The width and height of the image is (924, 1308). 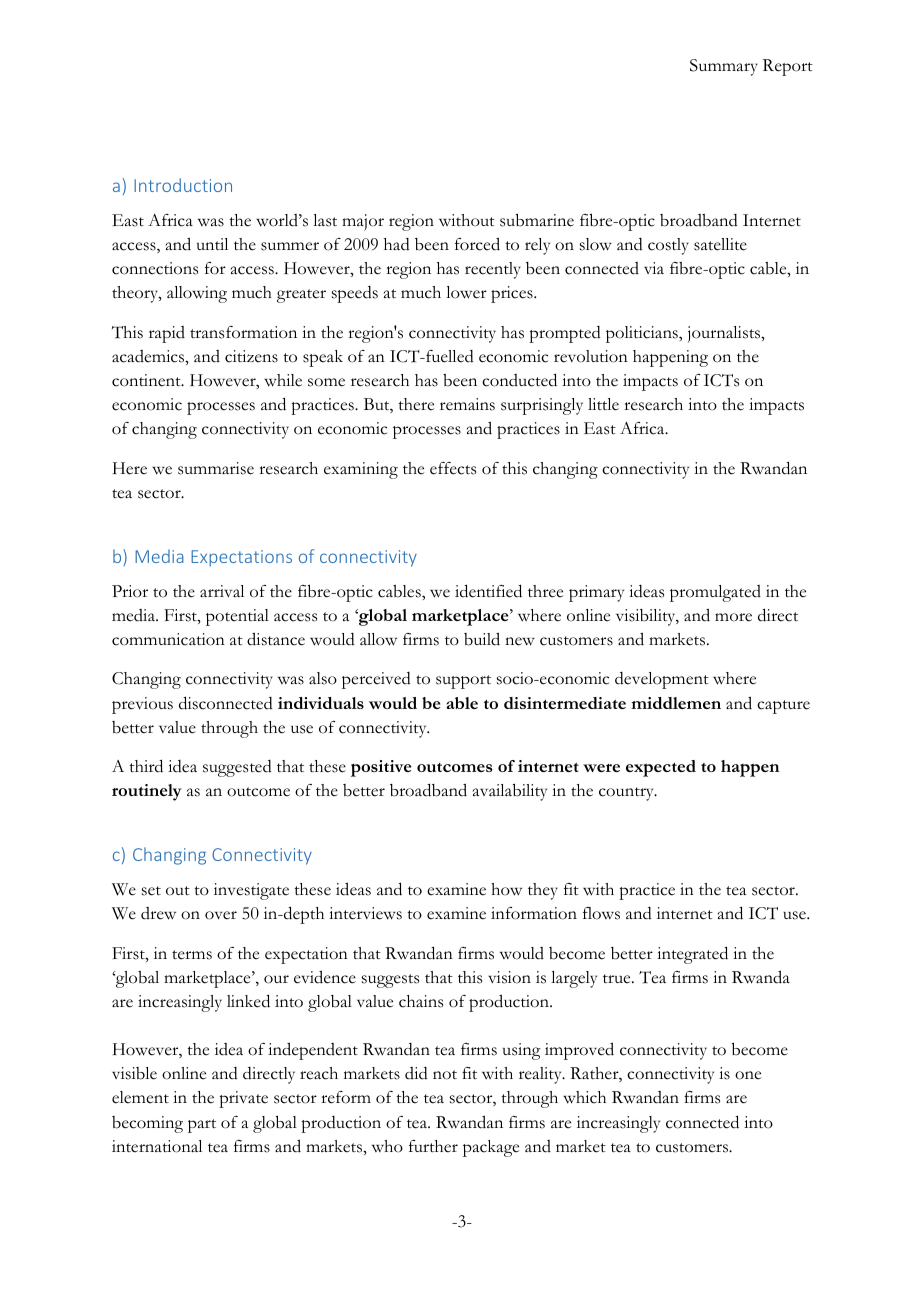 What do you see at coordinates (237, 768) in the image?
I see `suggested` at bounding box center [237, 768].
